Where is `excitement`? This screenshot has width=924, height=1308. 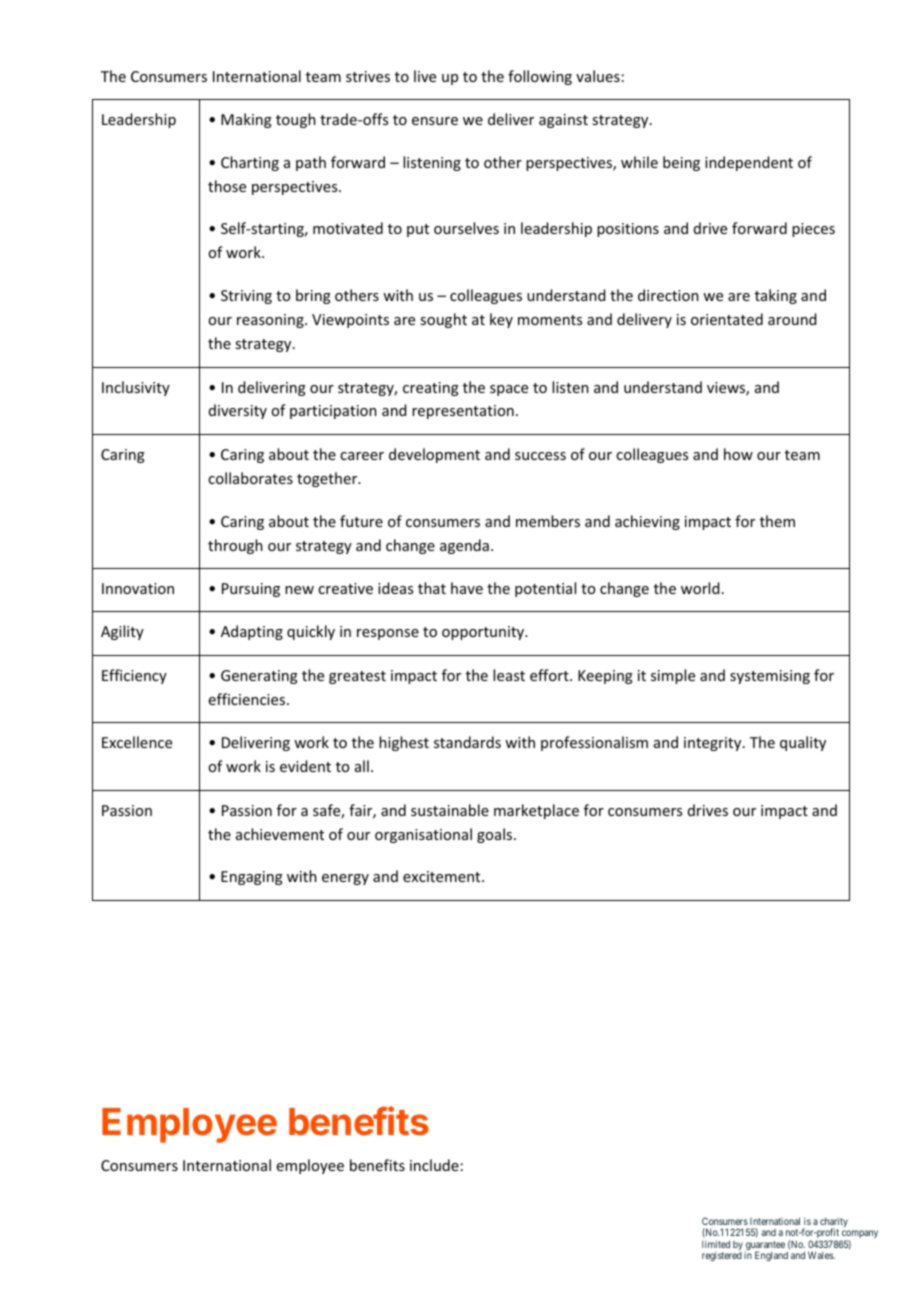 excitement is located at coordinates (443, 876).
